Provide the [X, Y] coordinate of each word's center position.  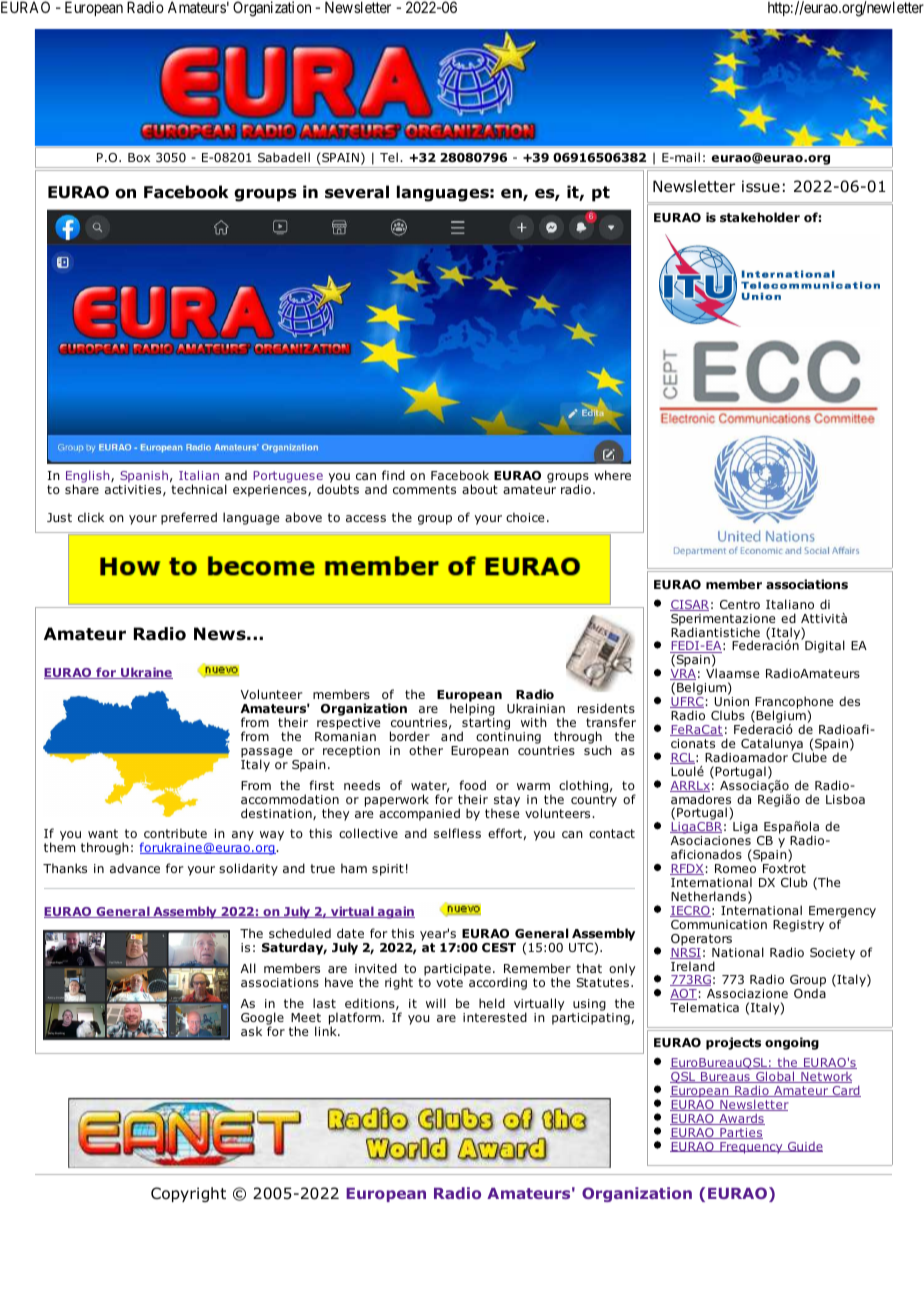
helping [472, 711]
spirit [388, 870]
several [357, 192]
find [393, 475]
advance [135, 868]
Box [139, 157]
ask [251, 1031]
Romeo [735, 868]
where [612, 475]
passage [268, 754]
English [89, 478]
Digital [825, 646]
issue [761, 186]
